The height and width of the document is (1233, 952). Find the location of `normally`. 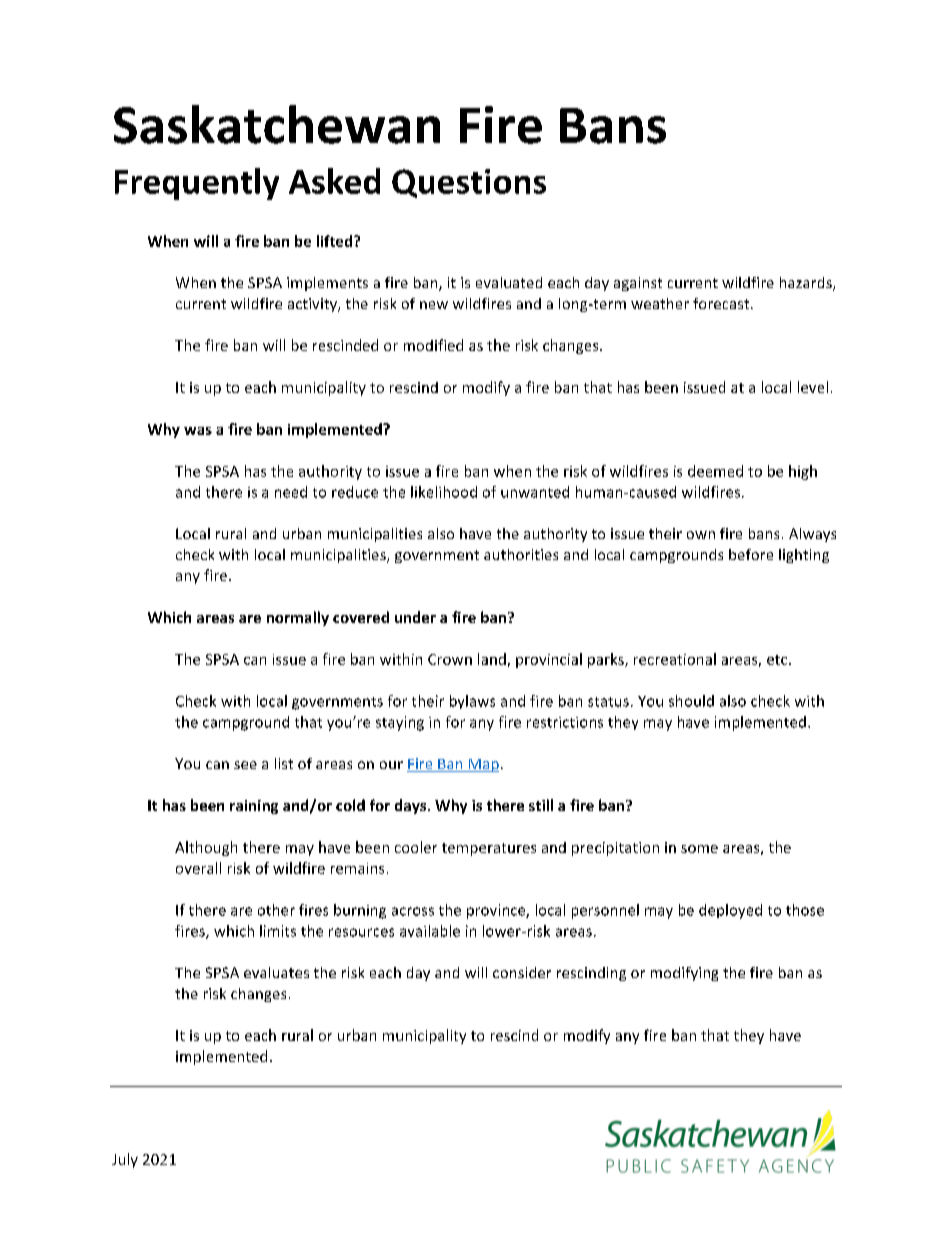

normally is located at coordinates (298, 618).
